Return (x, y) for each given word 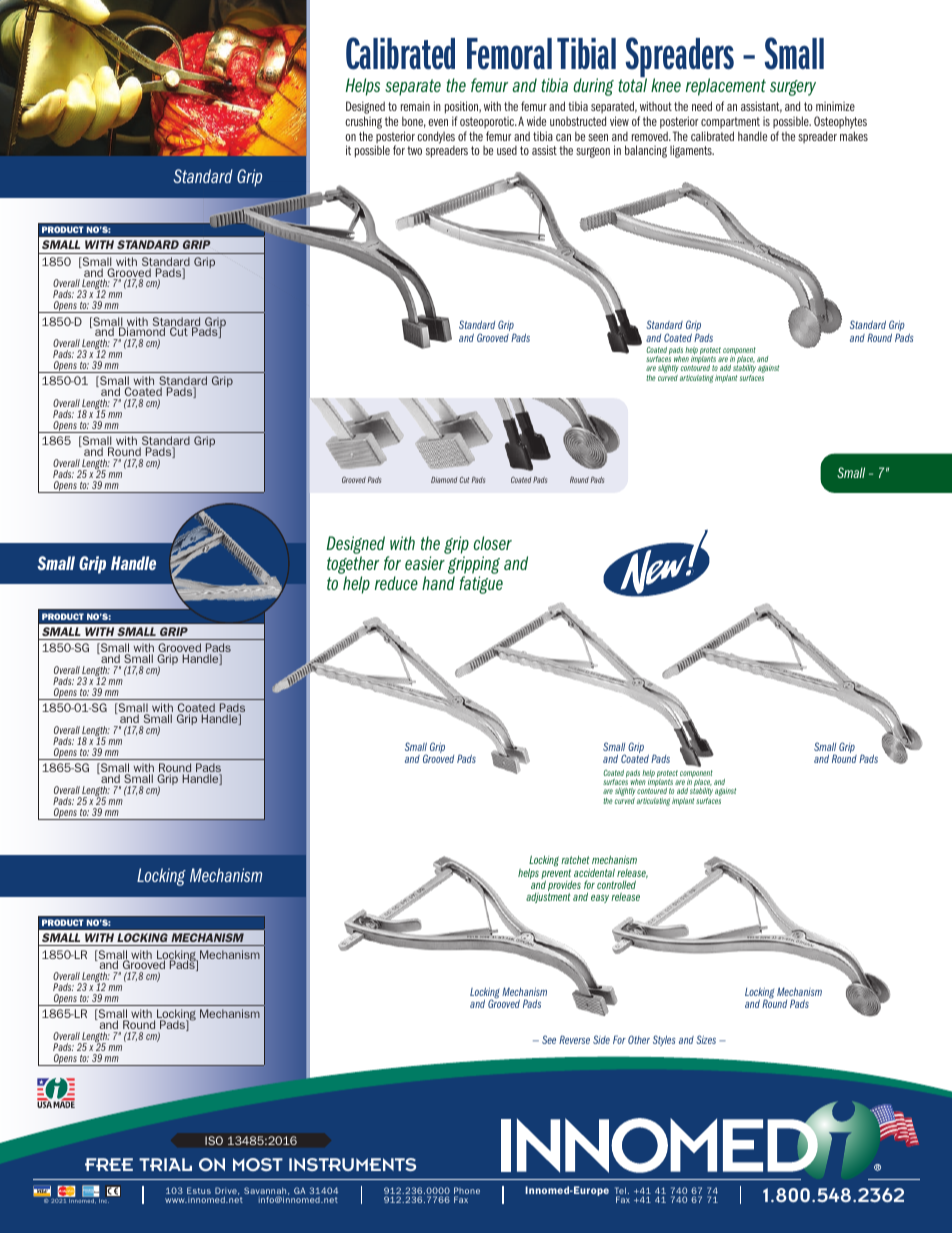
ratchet (575, 860)
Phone (467, 1192)
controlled (616, 884)
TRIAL (165, 1164)
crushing (363, 122)
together (353, 566)
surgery (793, 88)
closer (493, 543)
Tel (620, 1192)
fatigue (481, 585)
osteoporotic (488, 122)
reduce (396, 583)
